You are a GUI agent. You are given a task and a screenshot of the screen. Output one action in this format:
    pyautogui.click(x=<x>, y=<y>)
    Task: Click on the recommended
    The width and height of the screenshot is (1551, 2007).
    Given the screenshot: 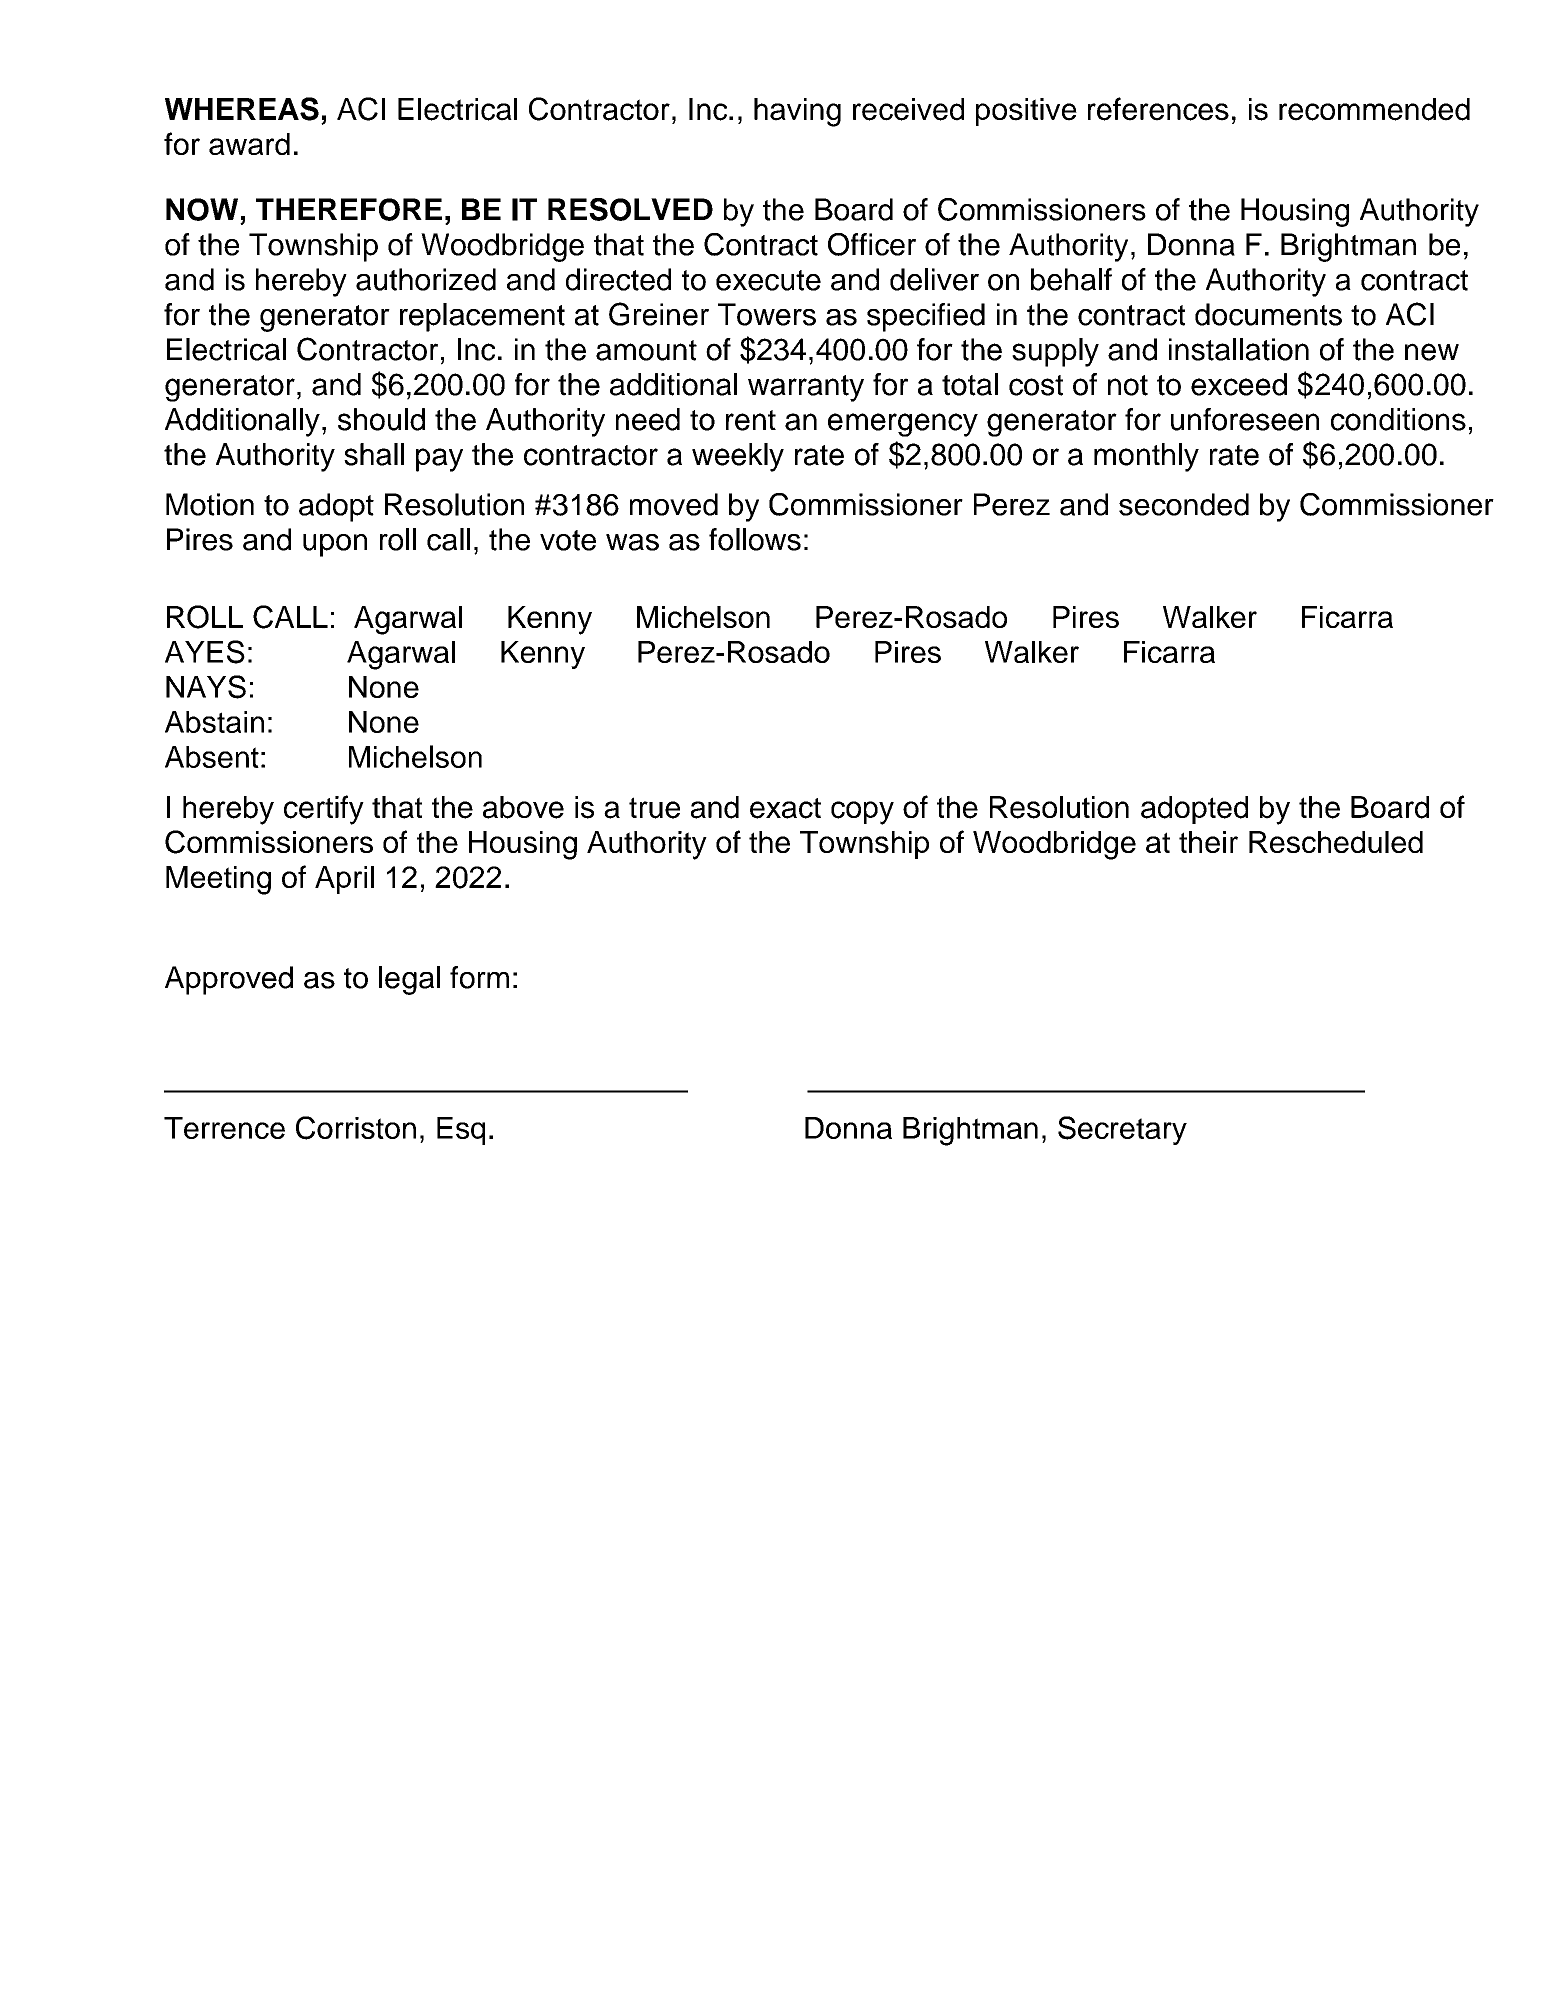 What is the action you would take?
    pyautogui.click(x=1374, y=109)
